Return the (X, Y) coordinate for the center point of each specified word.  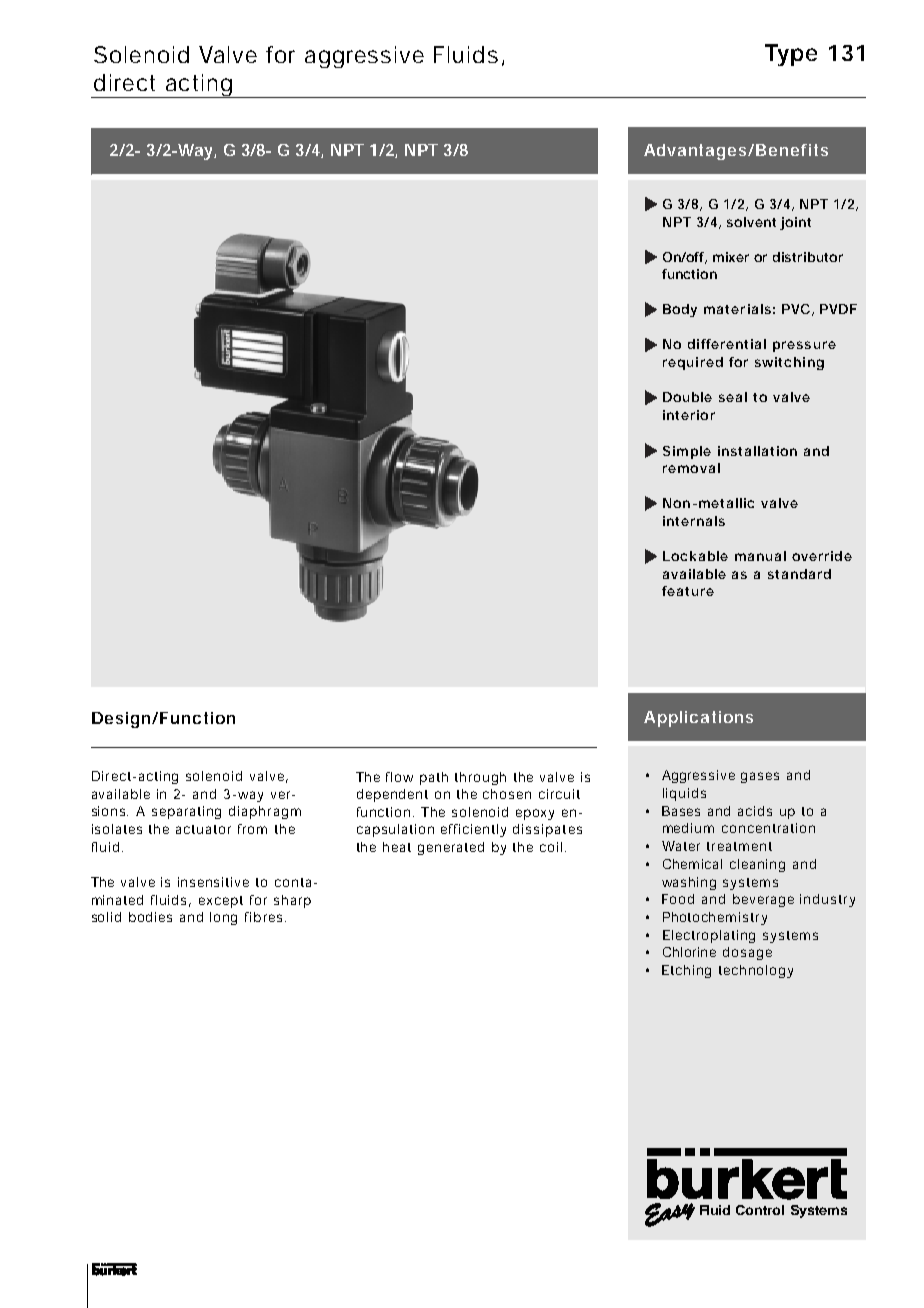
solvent (751, 222)
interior (689, 415)
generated (451, 848)
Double (687, 397)
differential (727, 344)
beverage (763, 900)
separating (186, 812)
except (221, 902)
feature (688, 591)
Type (791, 55)
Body (680, 310)
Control (760, 1210)
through (480, 778)
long (223, 918)
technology (756, 971)
